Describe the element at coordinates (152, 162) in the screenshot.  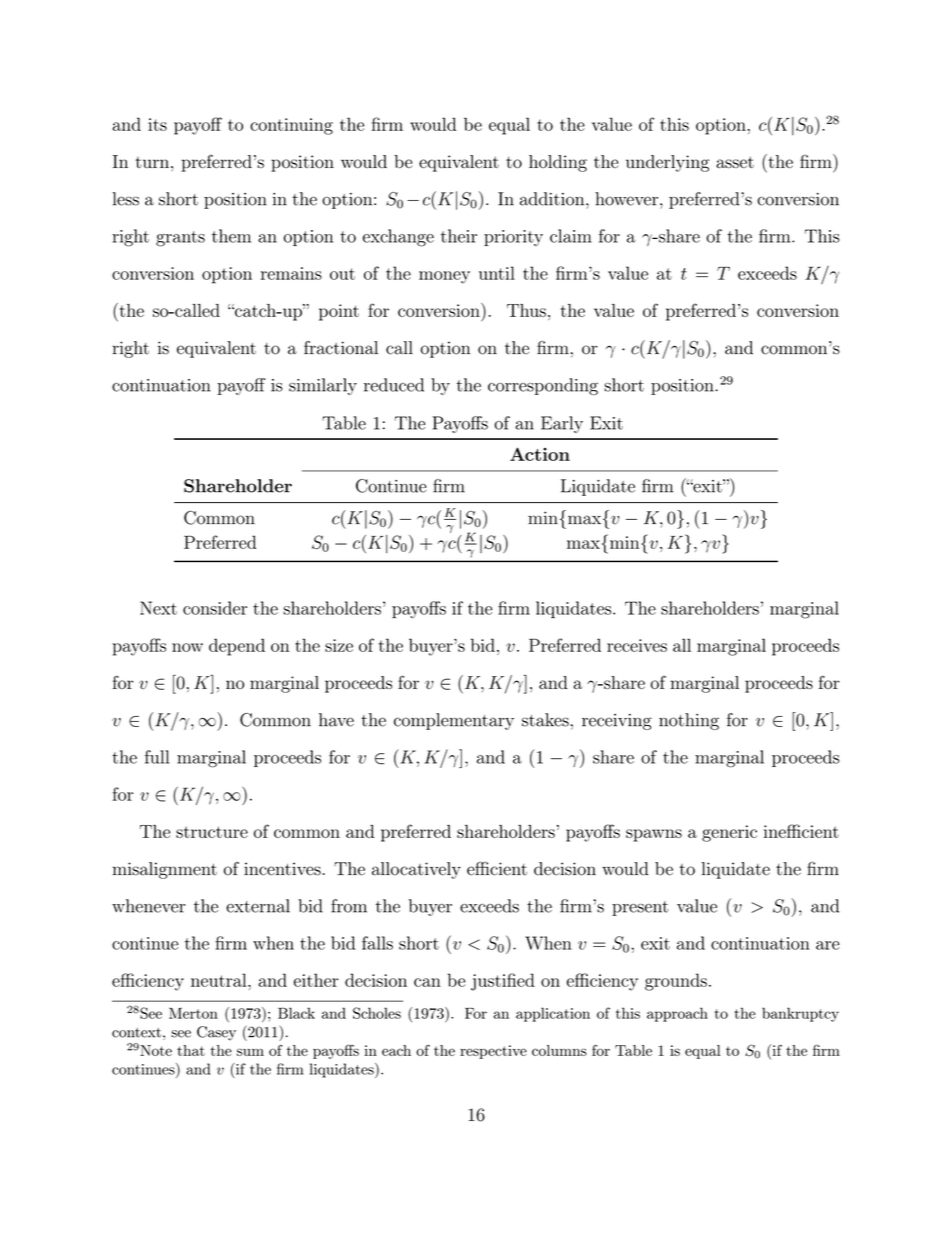
I see `turn` at that location.
